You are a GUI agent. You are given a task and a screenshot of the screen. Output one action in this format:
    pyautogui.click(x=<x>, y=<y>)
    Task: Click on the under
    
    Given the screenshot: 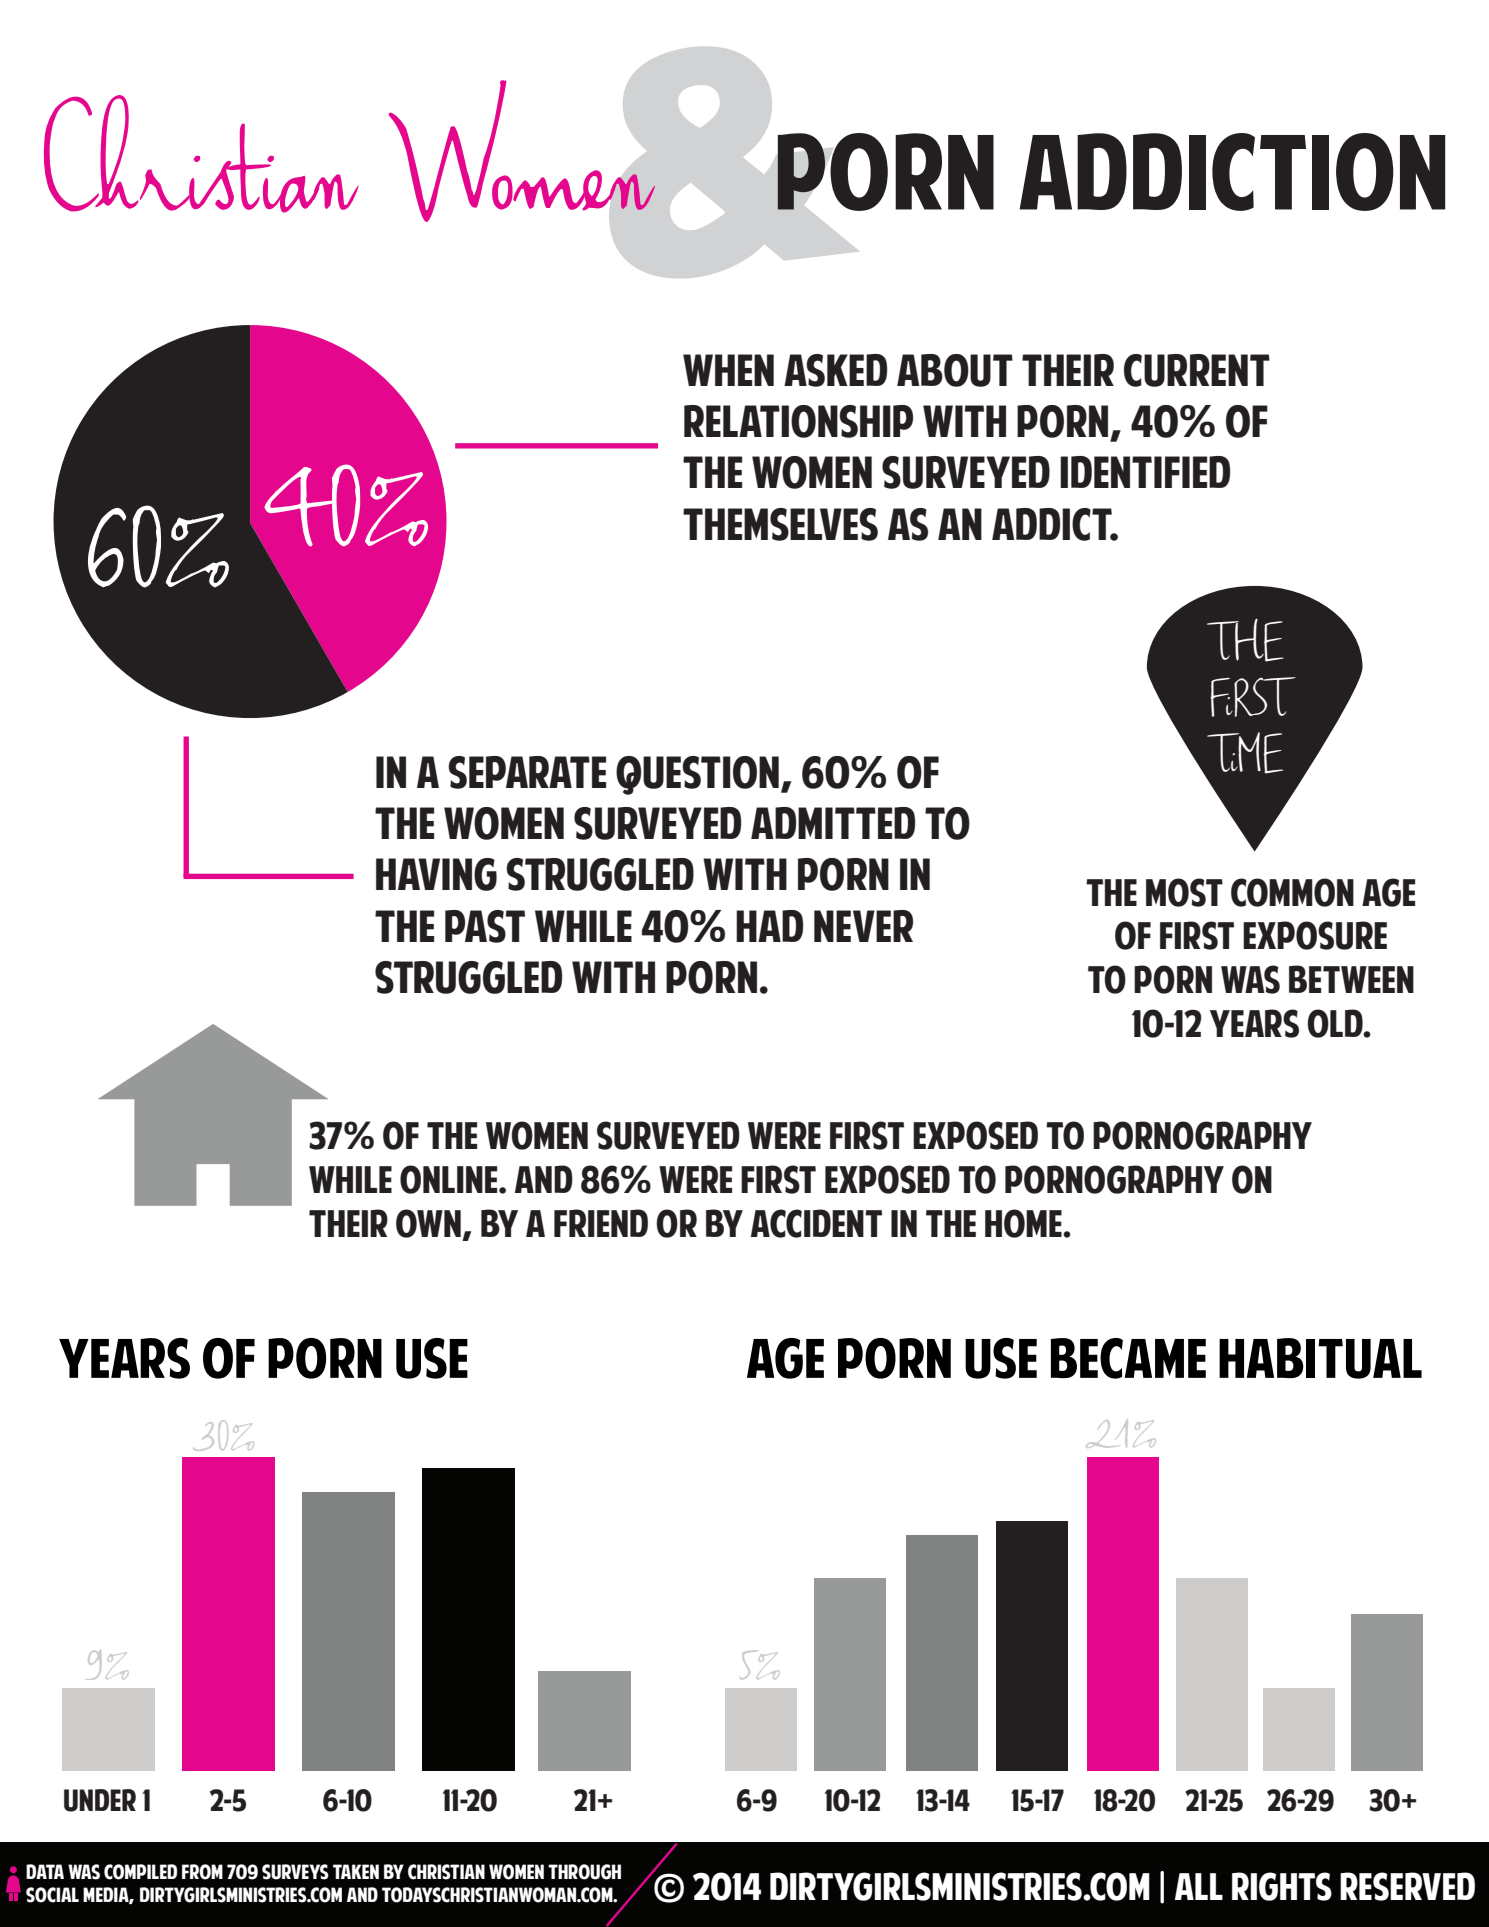 What is the action you would take?
    pyautogui.click(x=100, y=1800)
